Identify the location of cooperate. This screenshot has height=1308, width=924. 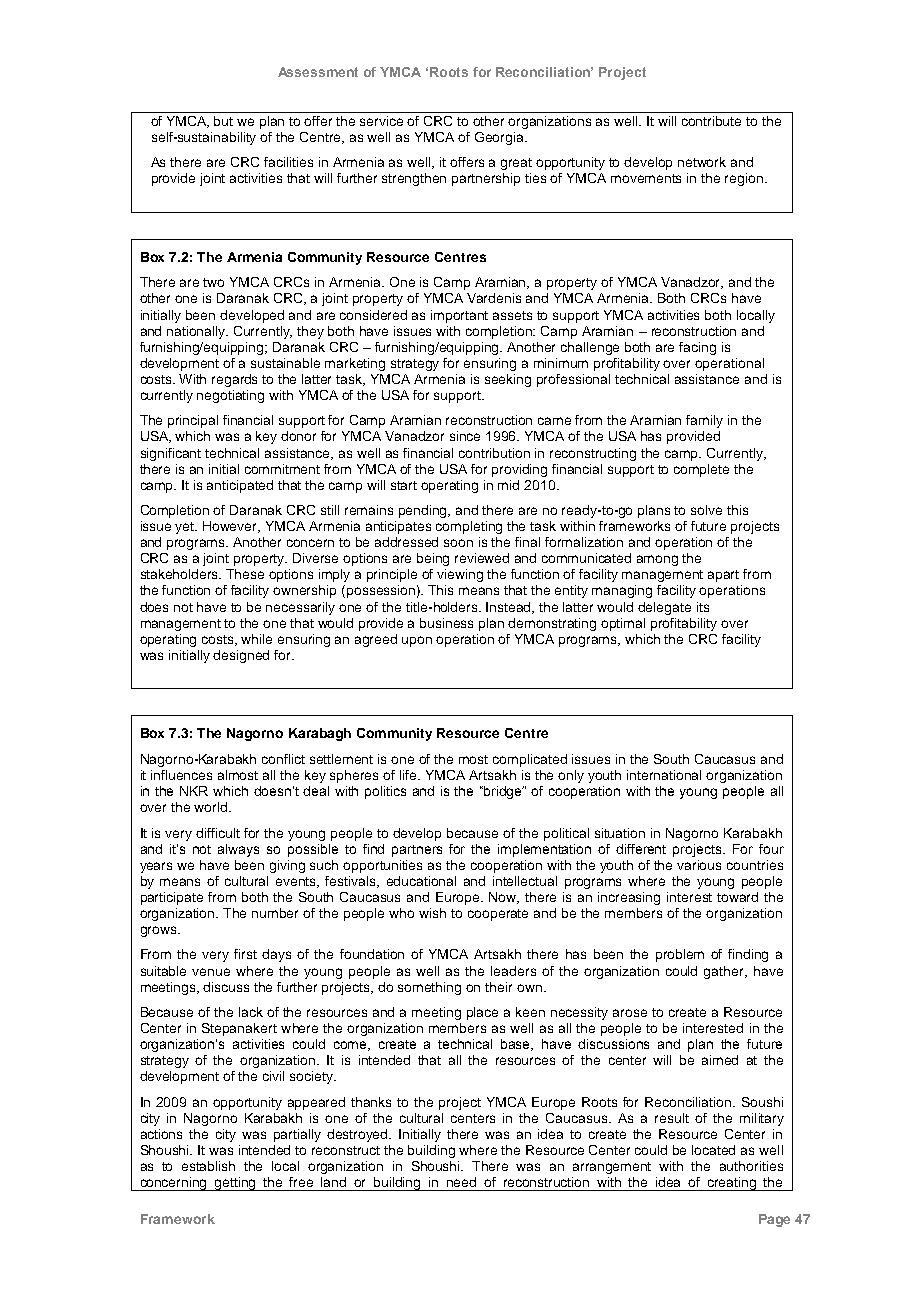
(498, 915).
